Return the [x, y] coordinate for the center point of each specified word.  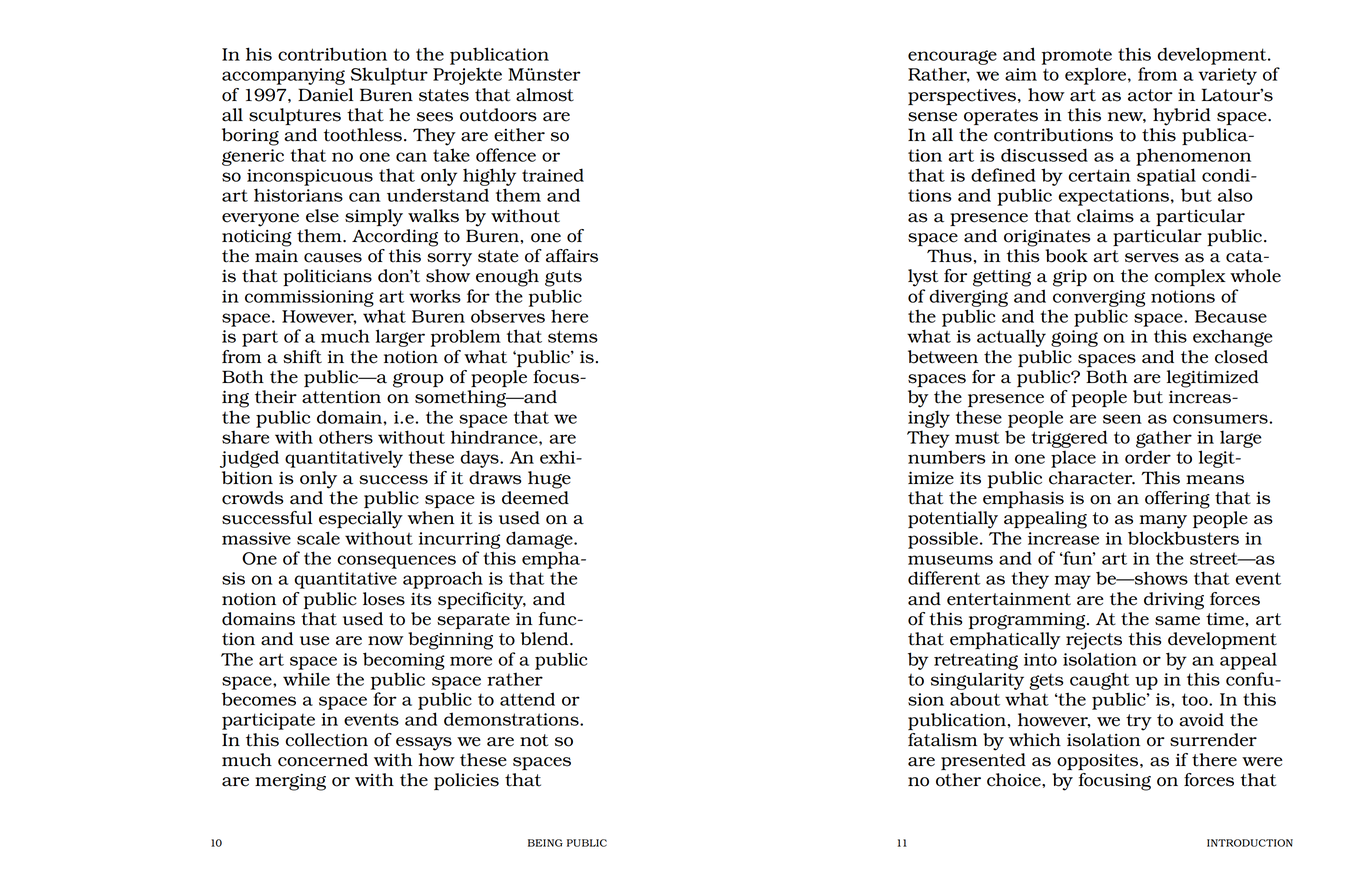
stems [573, 336]
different [944, 578]
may [1072, 582]
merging [290, 782]
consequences [396, 562]
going [1074, 338]
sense [932, 117]
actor [1150, 95]
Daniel [325, 95]
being [545, 843]
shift [302, 357]
